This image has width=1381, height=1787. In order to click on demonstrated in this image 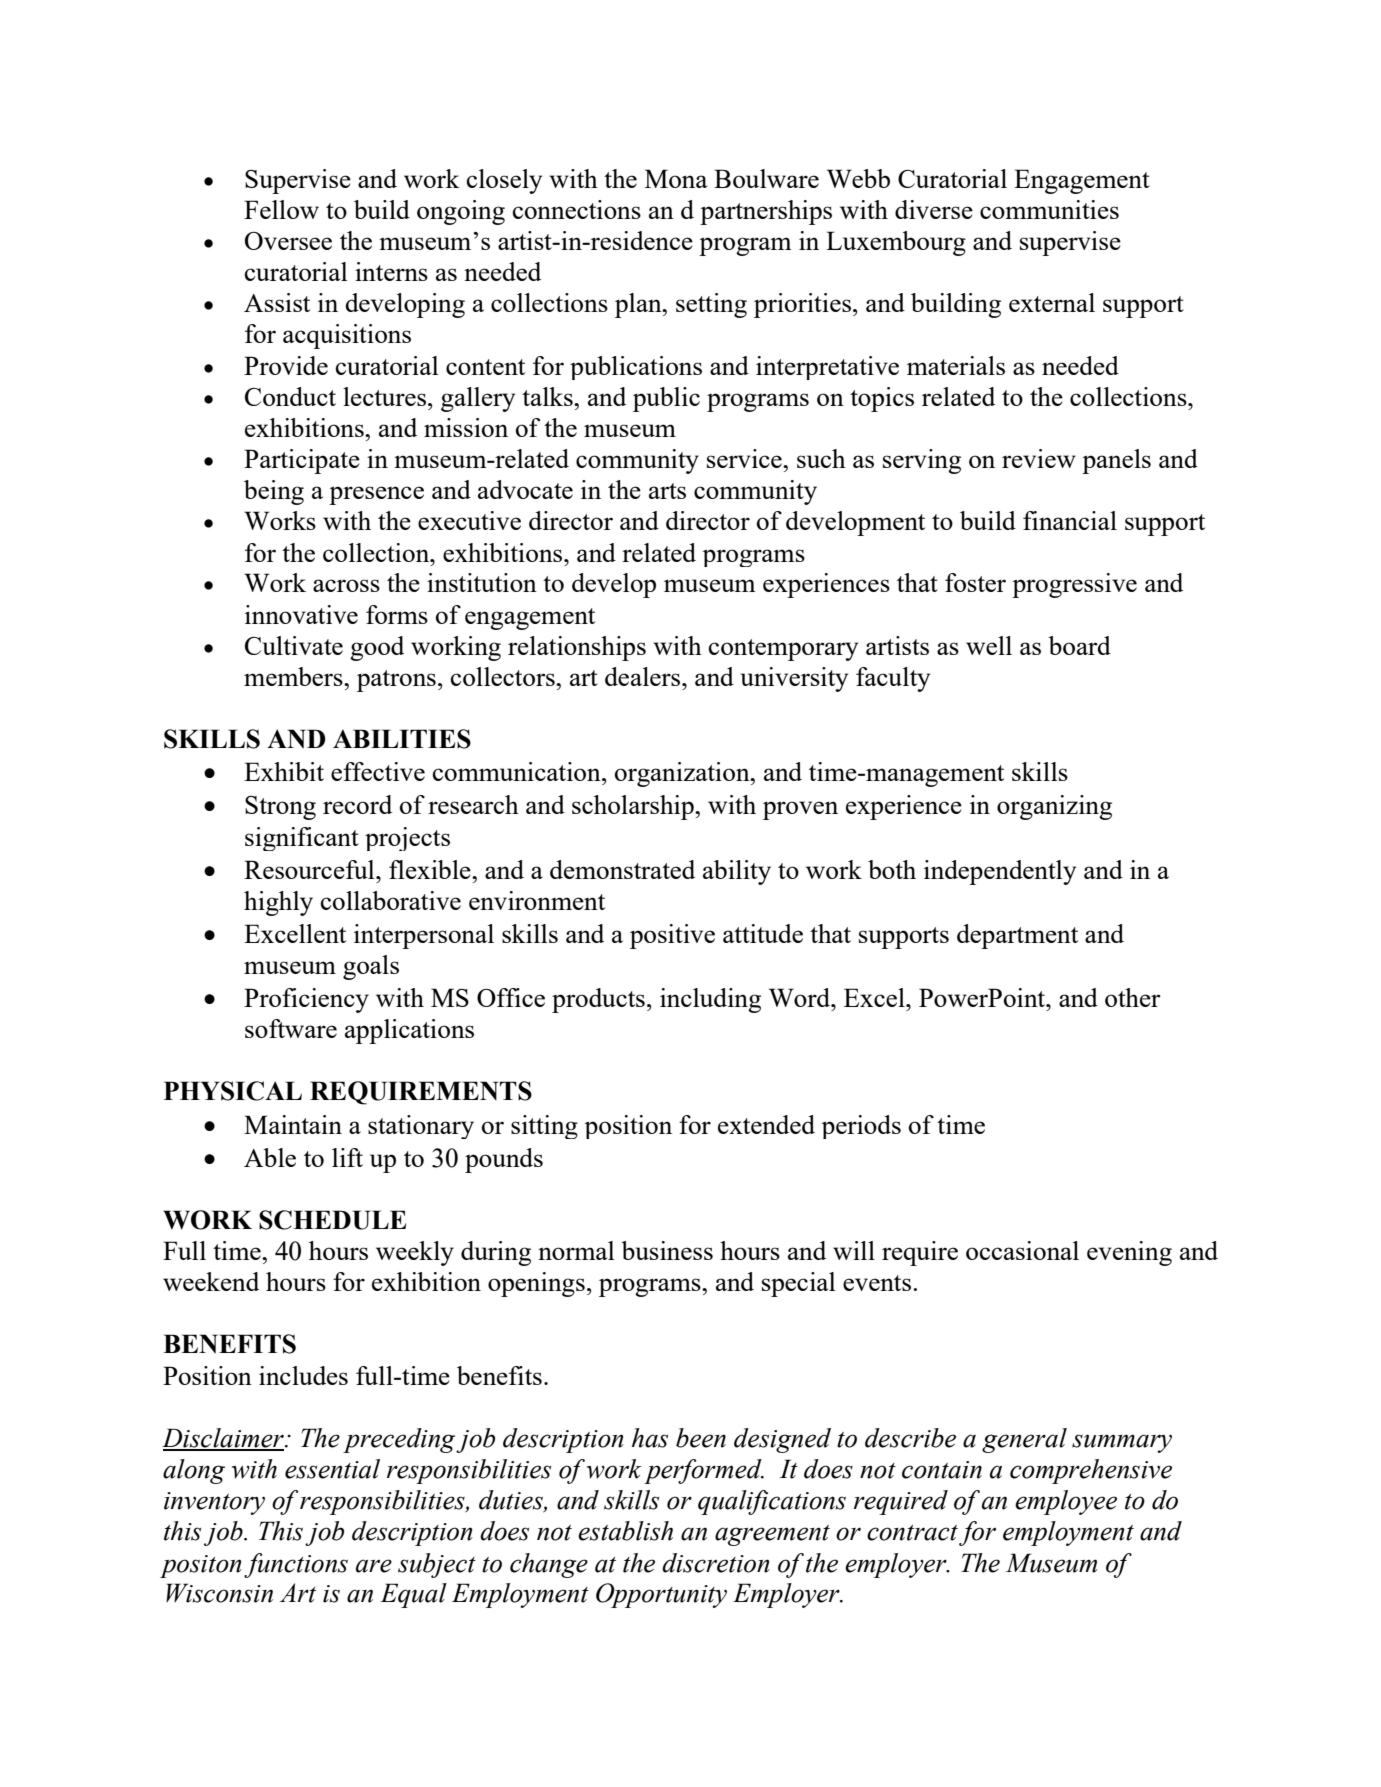, I will do `click(622, 869)`.
